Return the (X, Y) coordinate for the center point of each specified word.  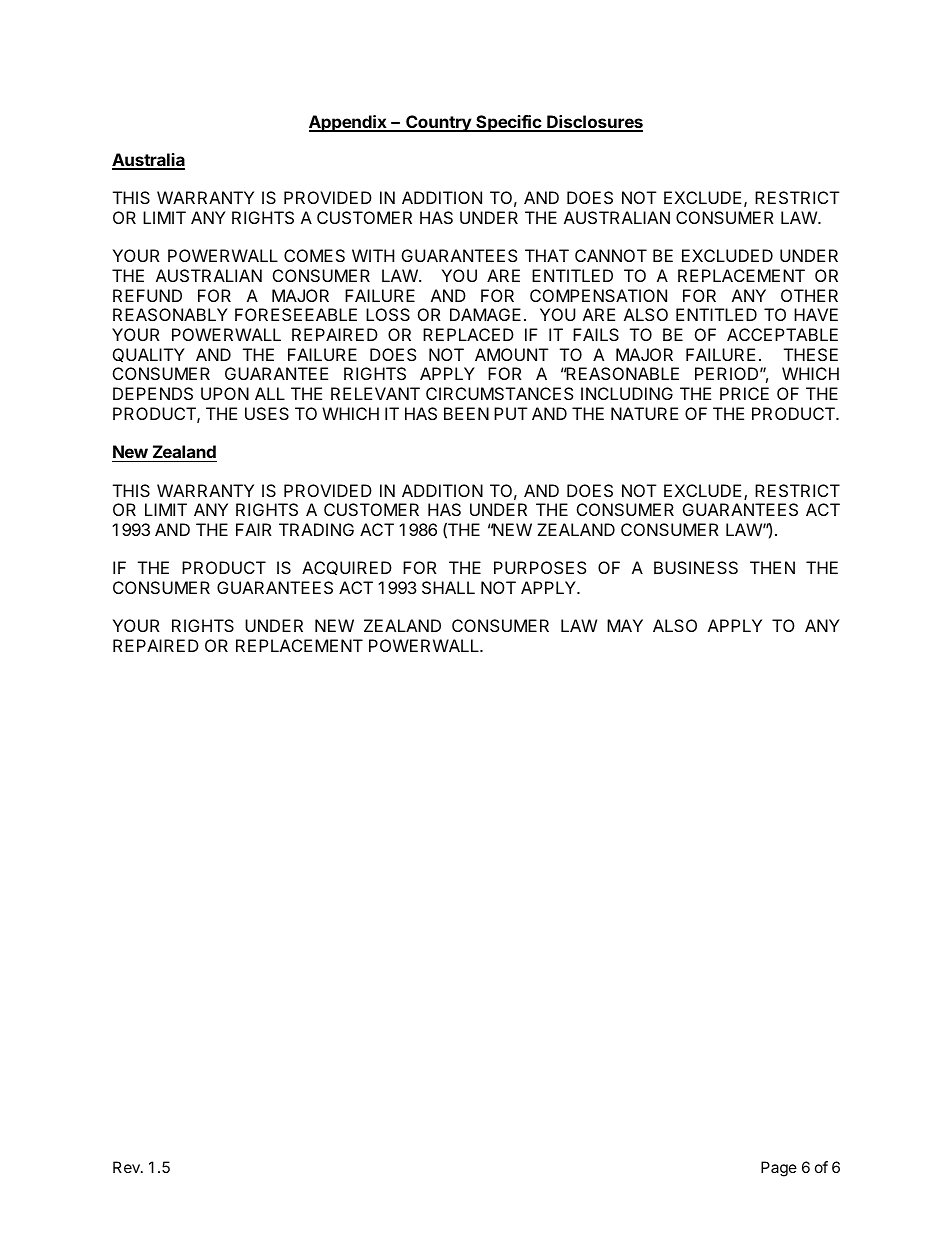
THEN (772, 567)
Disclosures (594, 123)
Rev (127, 1167)
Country (438, 123)
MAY (625, 625)
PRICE (744, 393)
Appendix (349, 123)
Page (779, 1169)
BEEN (466, 413)
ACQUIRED (347, 568)
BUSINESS (696, 567)
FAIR (254, 529)
